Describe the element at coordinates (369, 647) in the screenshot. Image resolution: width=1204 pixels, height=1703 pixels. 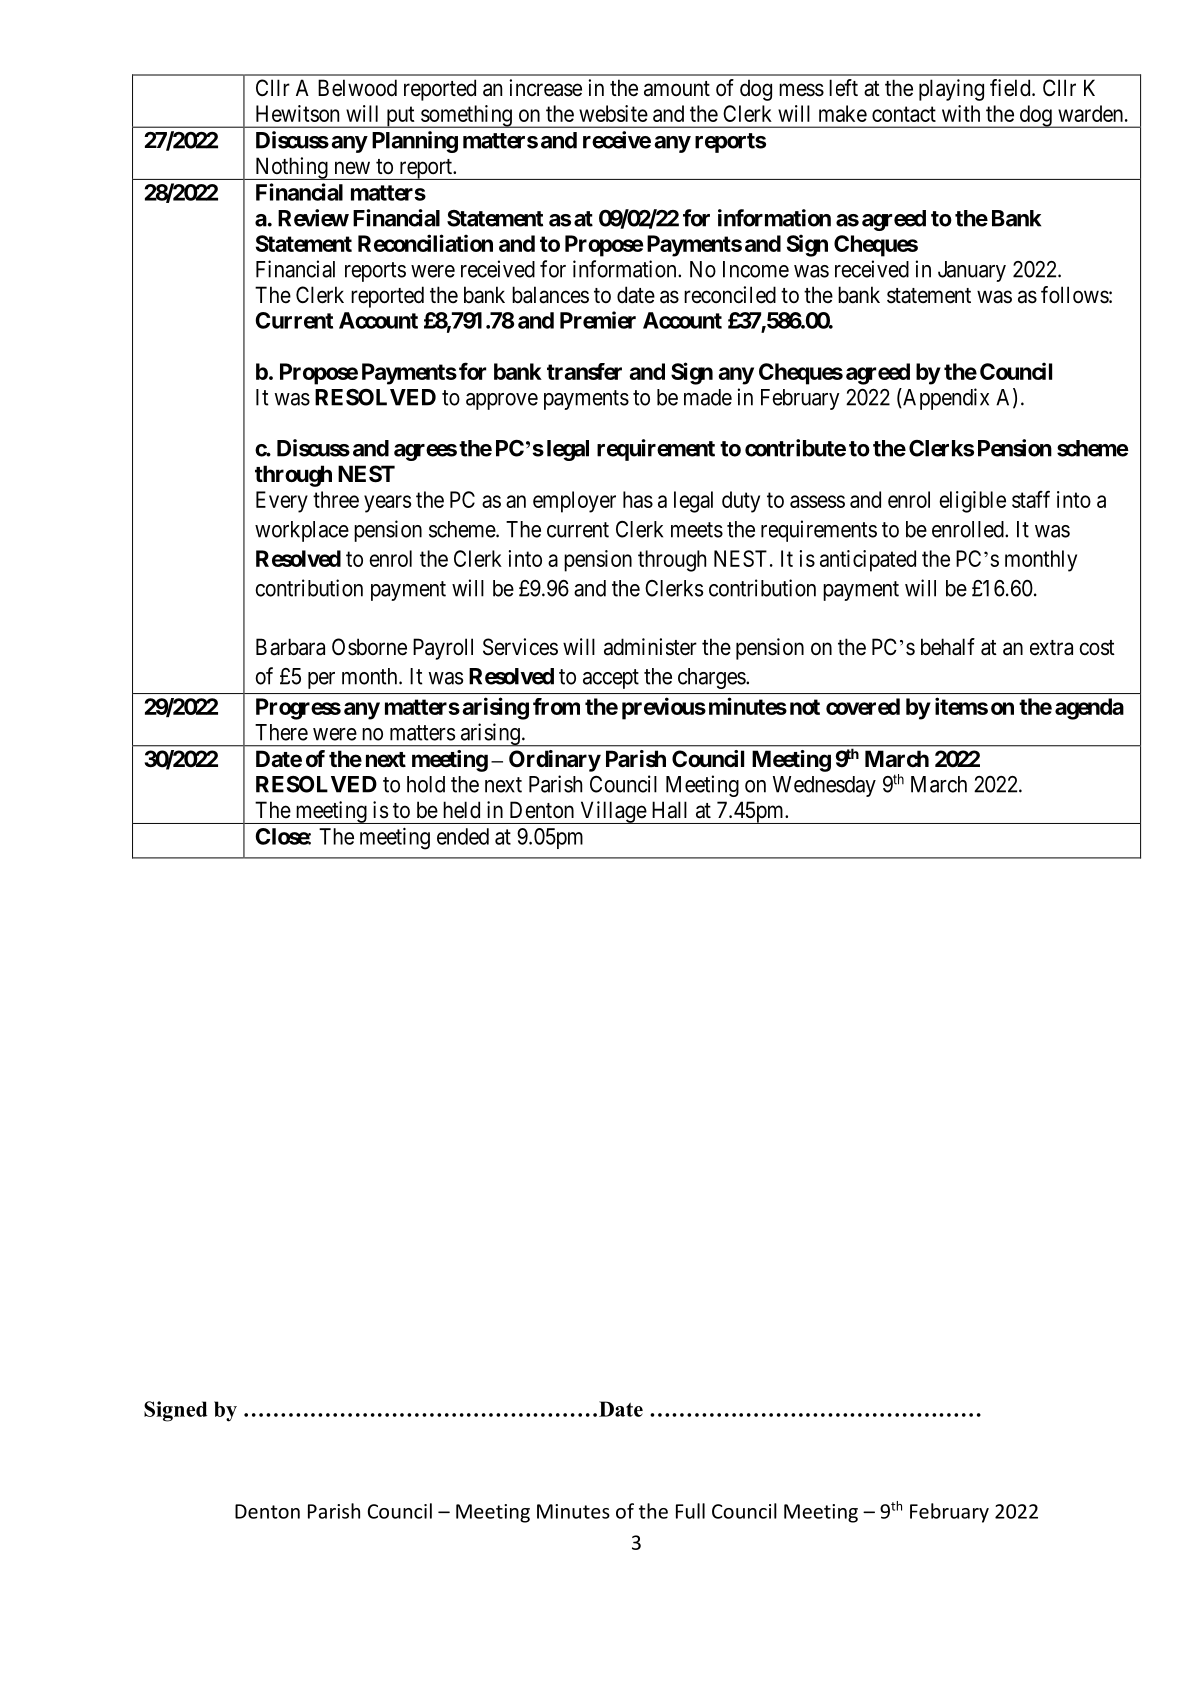
I see `Osborne` at that location.
